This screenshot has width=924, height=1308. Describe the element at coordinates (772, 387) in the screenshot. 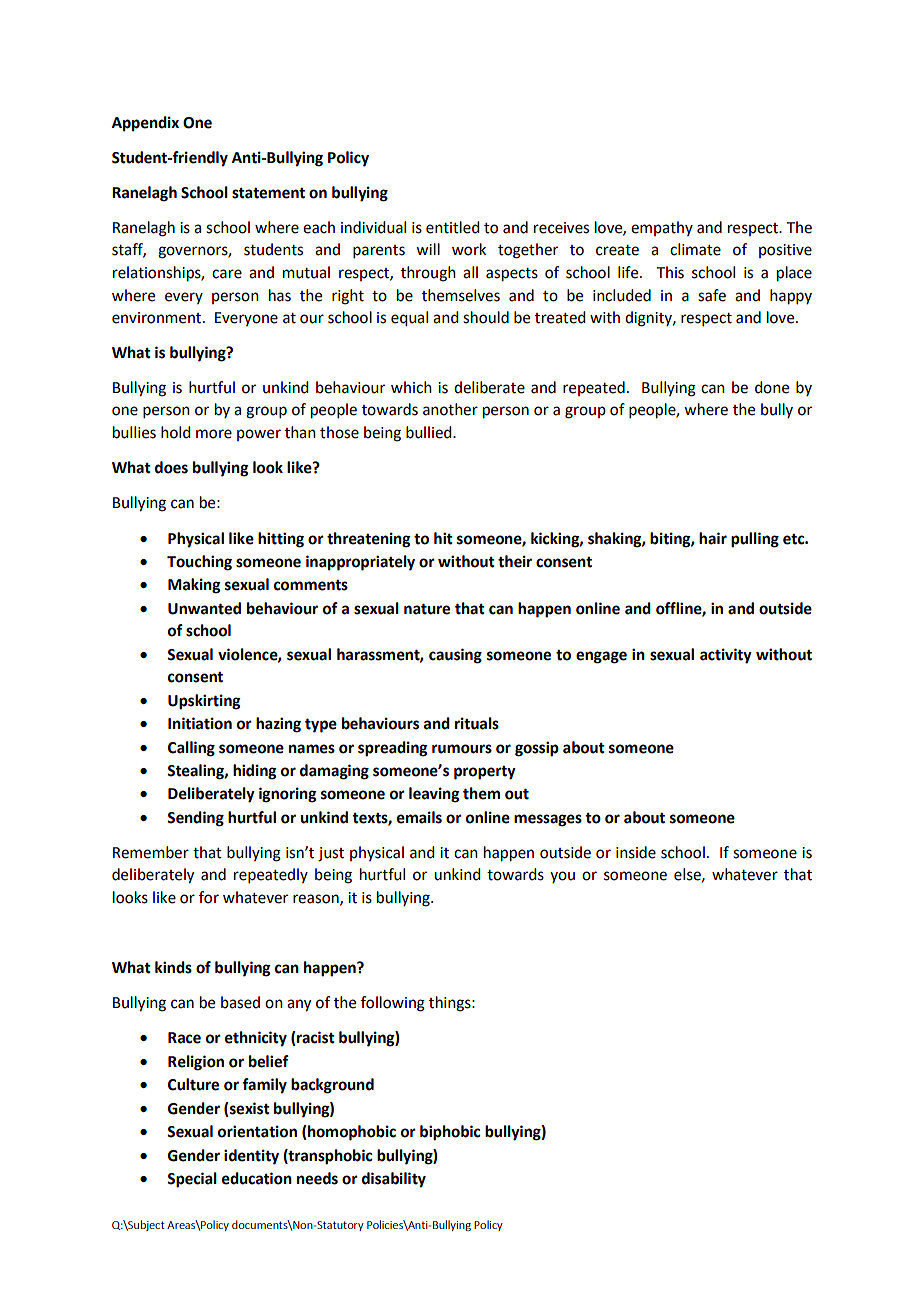

I see `done` at that location.
